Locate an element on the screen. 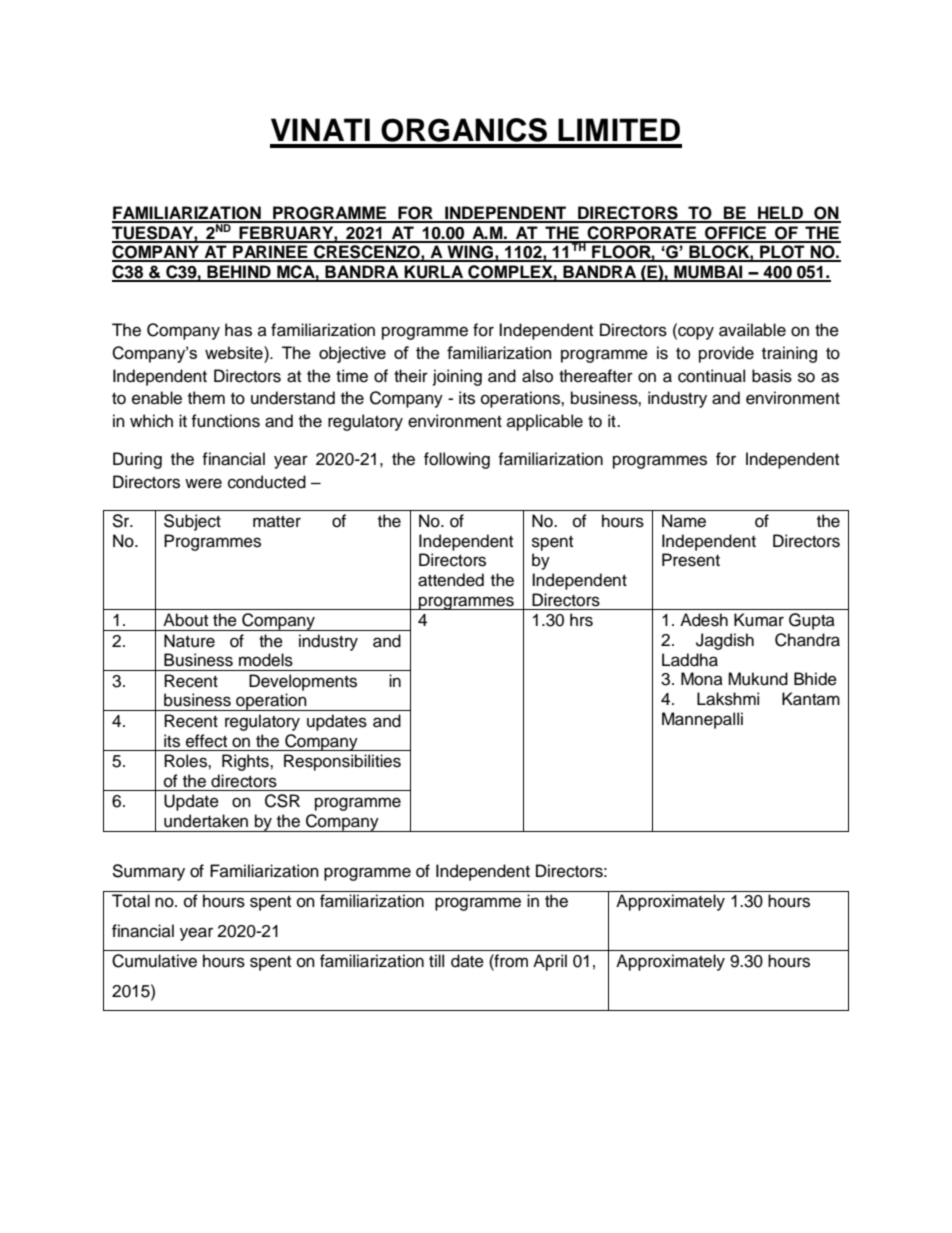  till is located at coordinates (436, 960).
